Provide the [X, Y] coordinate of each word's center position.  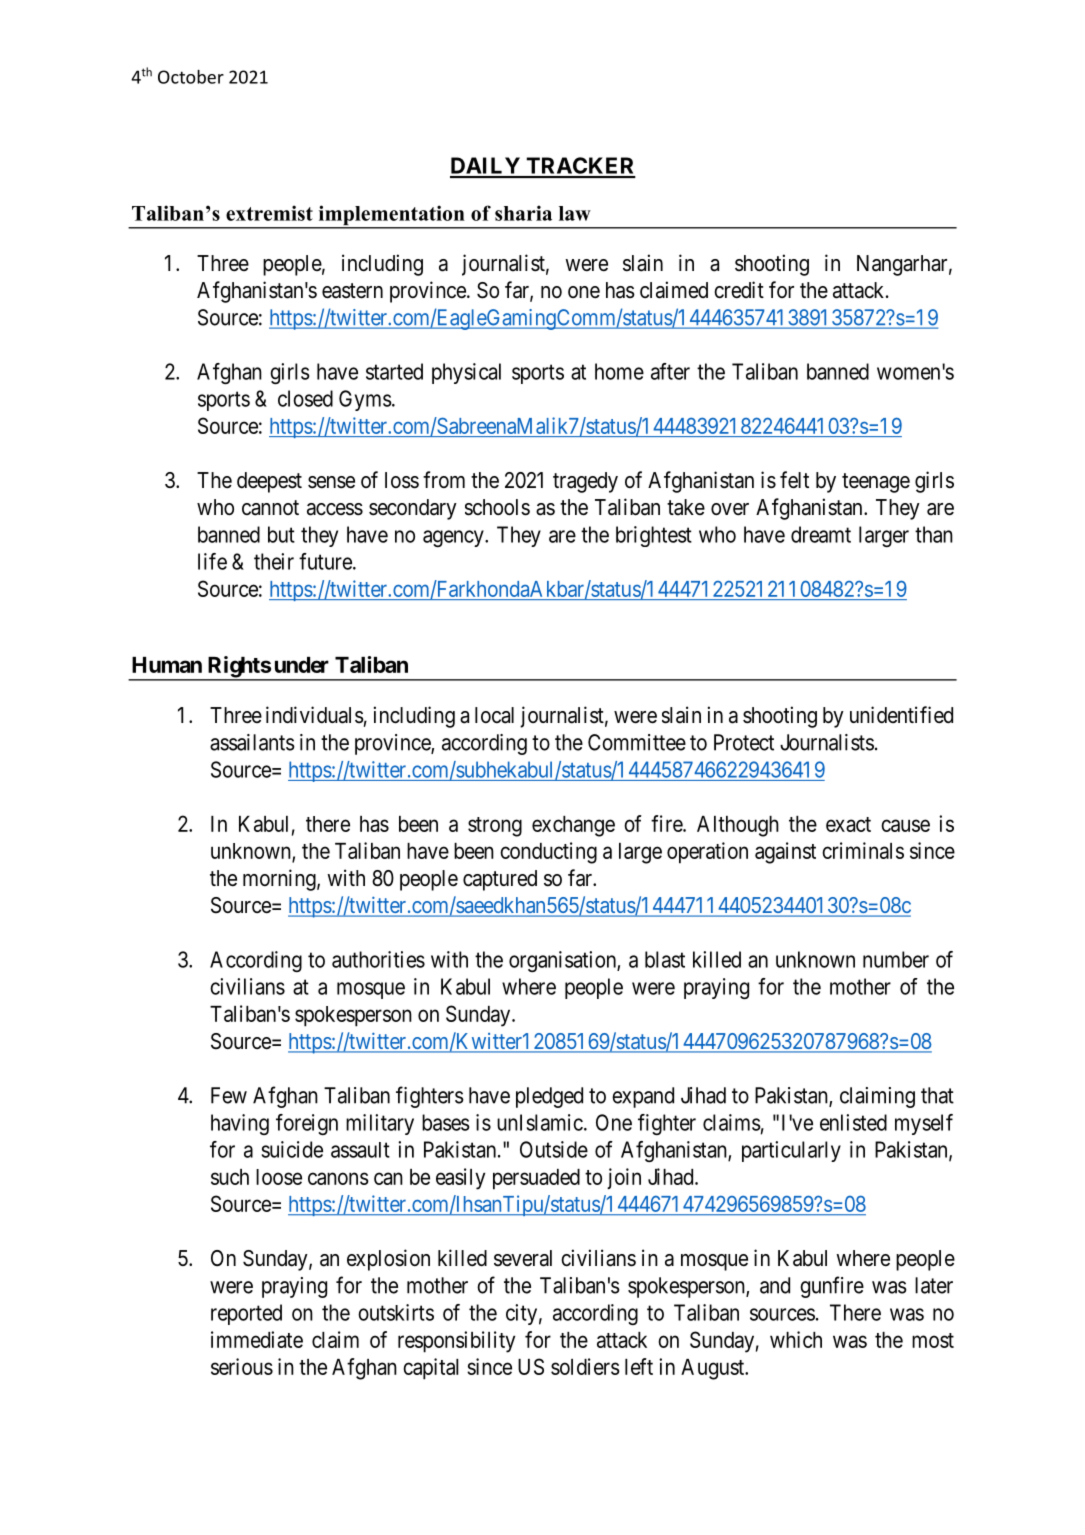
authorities [378, 959]
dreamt [821, 534]
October [191, 77]
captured [500, 880]
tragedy [585, 482]
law [575, 213]
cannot [270, 508]
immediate [257, 1339]
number [896, 959]
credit [739, 290]
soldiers [585, 1366]
